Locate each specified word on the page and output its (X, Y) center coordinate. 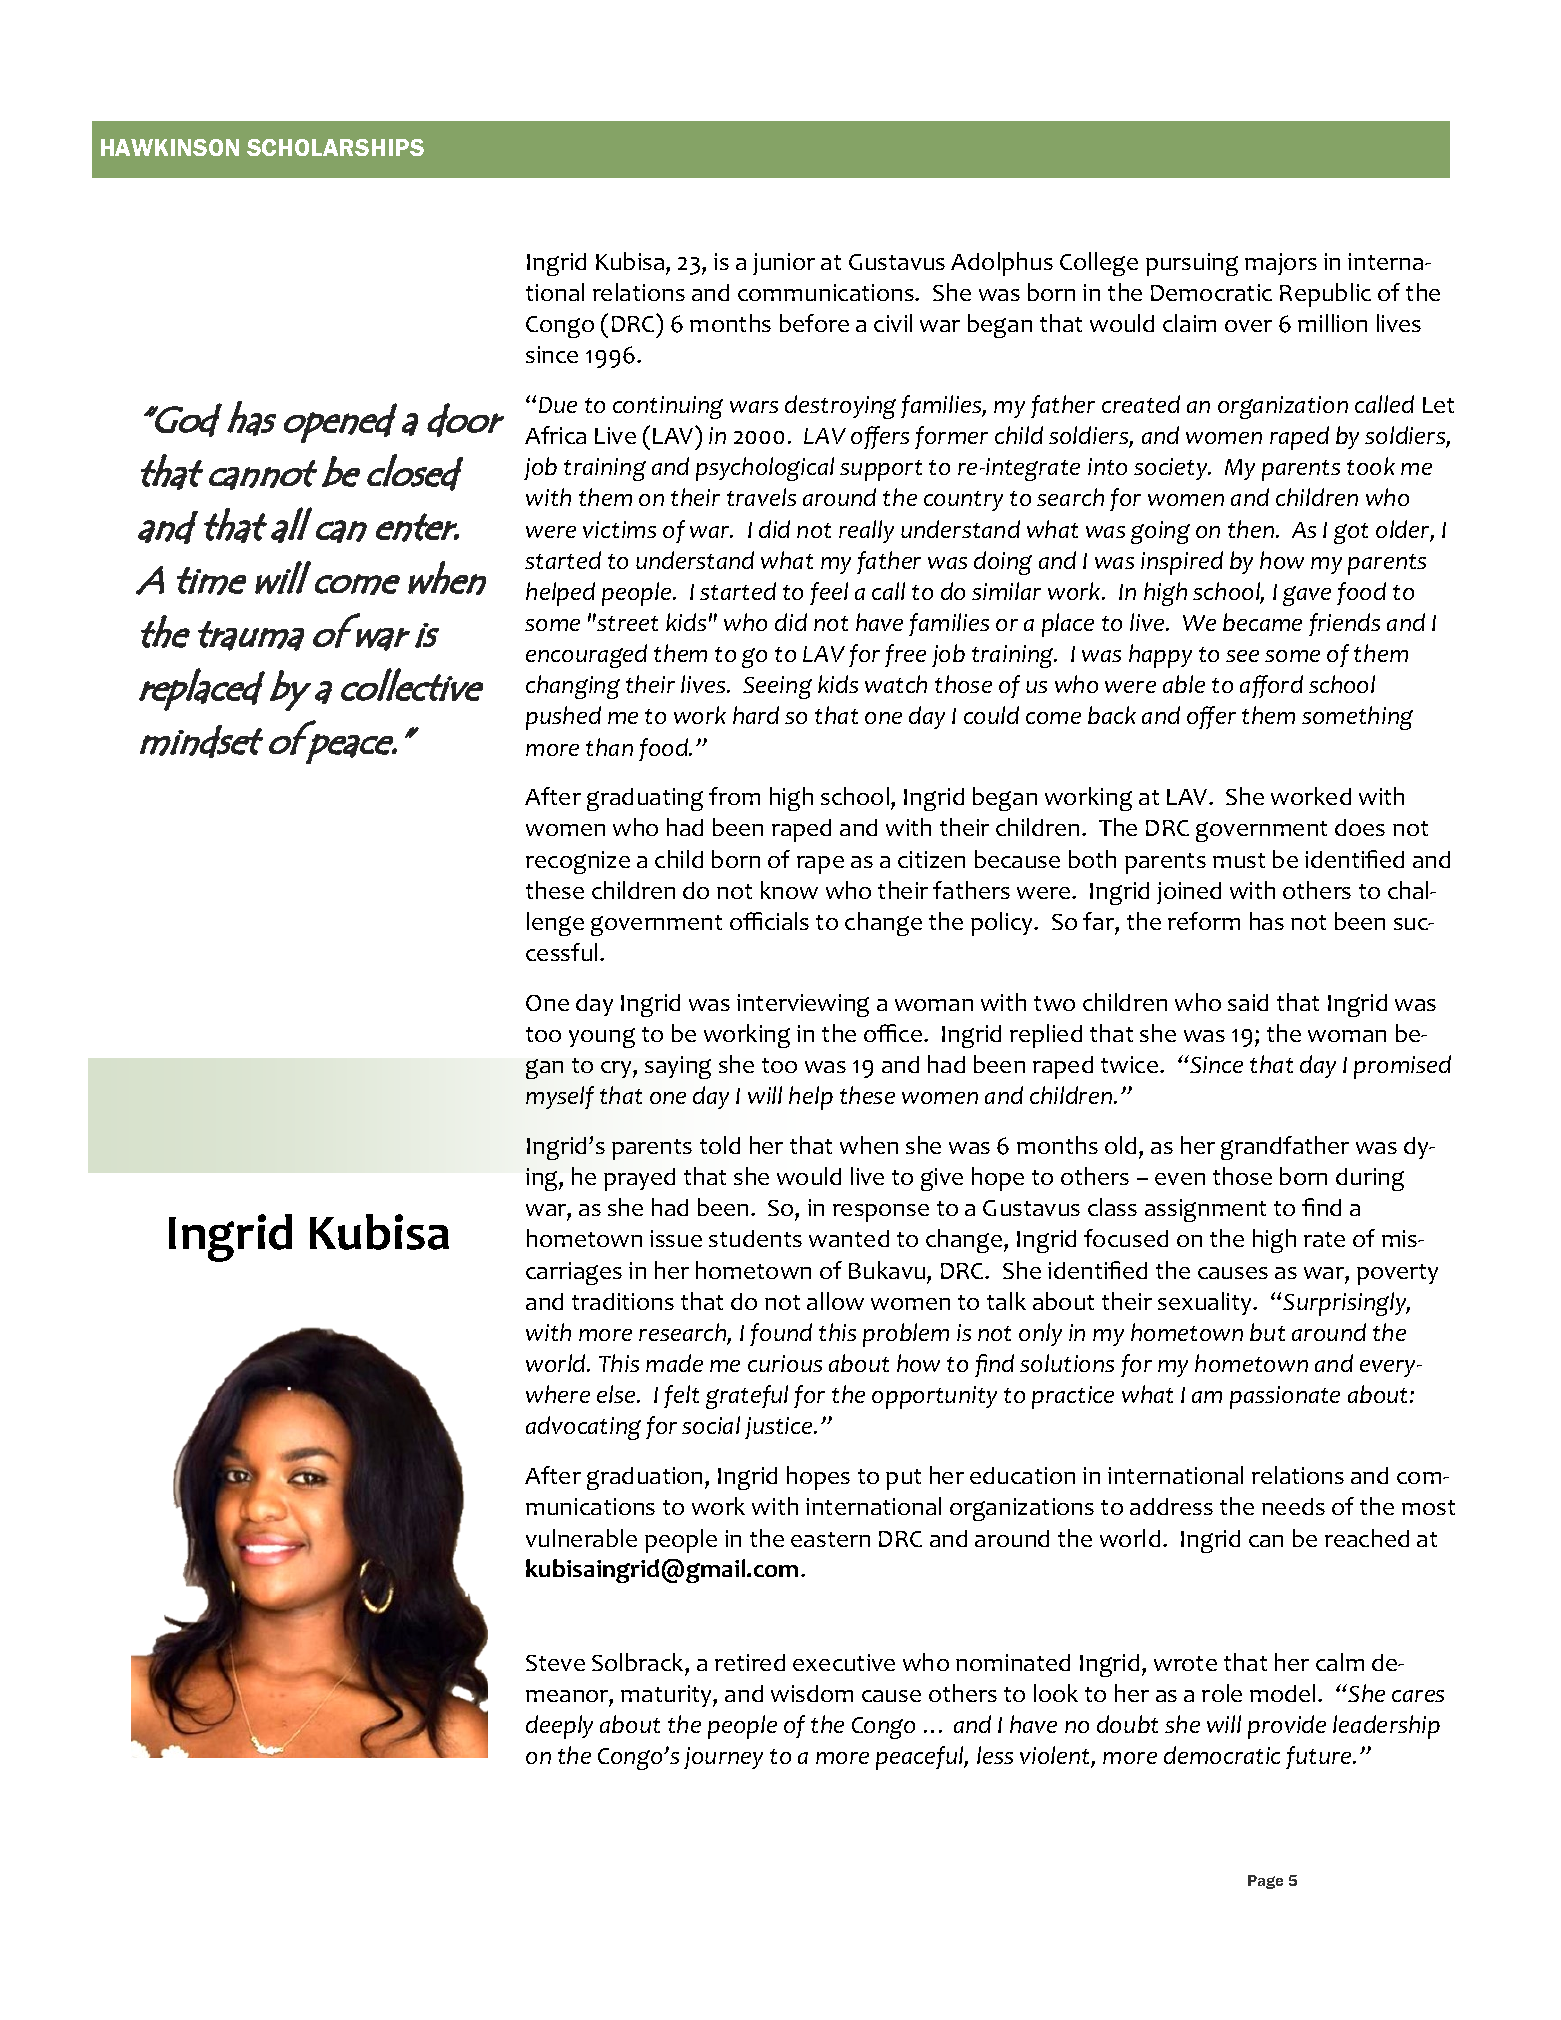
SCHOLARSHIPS (335, 147)
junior (784, 264)
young (602, 1038)
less (995, 1755)
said (1248, 1002)
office (893, 1033)
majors (1281, 264)
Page (1265, 1882)
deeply (559, 1727)
